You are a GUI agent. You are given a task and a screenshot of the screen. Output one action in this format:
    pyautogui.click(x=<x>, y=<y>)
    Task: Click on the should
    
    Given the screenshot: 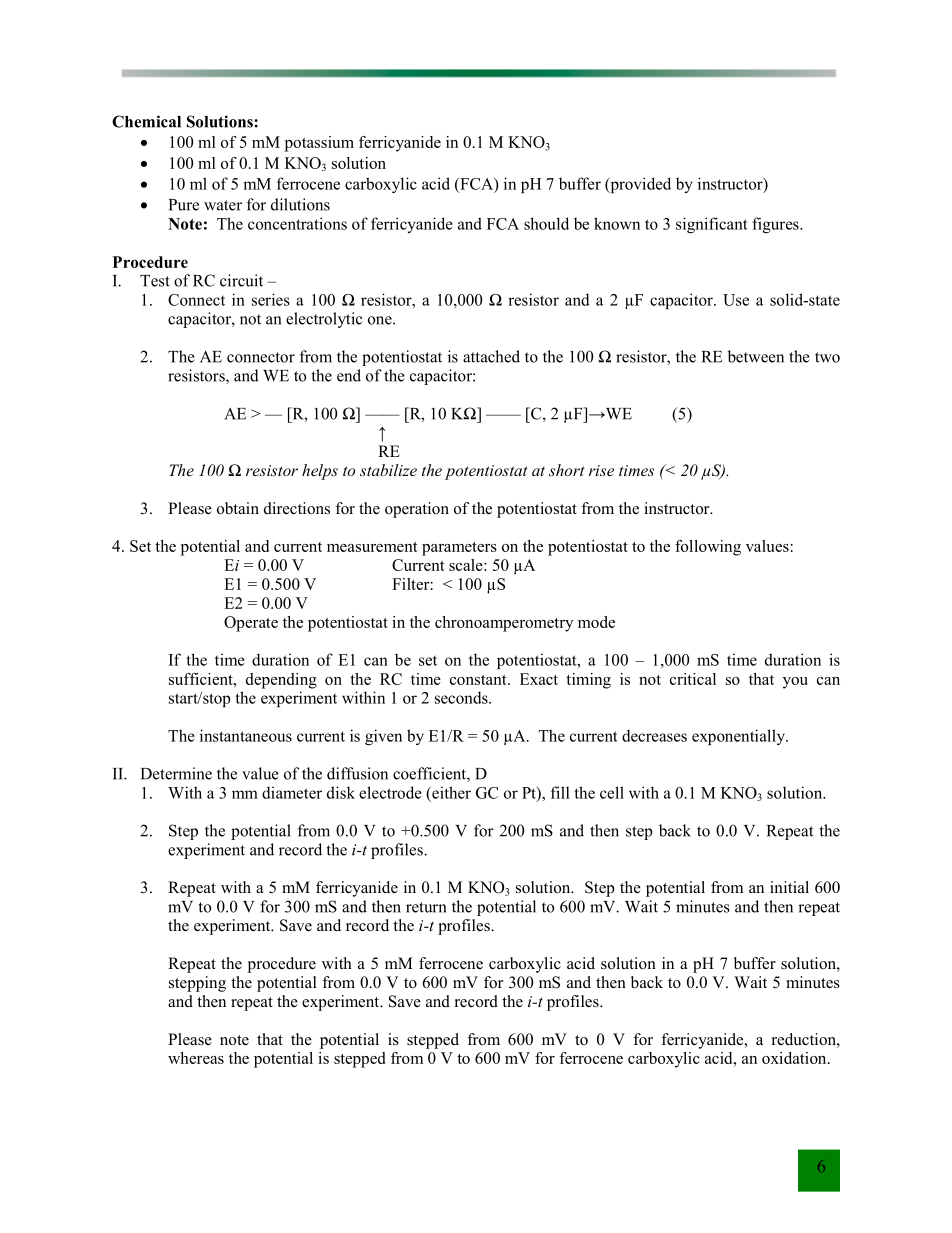 What is the action you would take?
    pyautogui.click(x=546, y=223)
